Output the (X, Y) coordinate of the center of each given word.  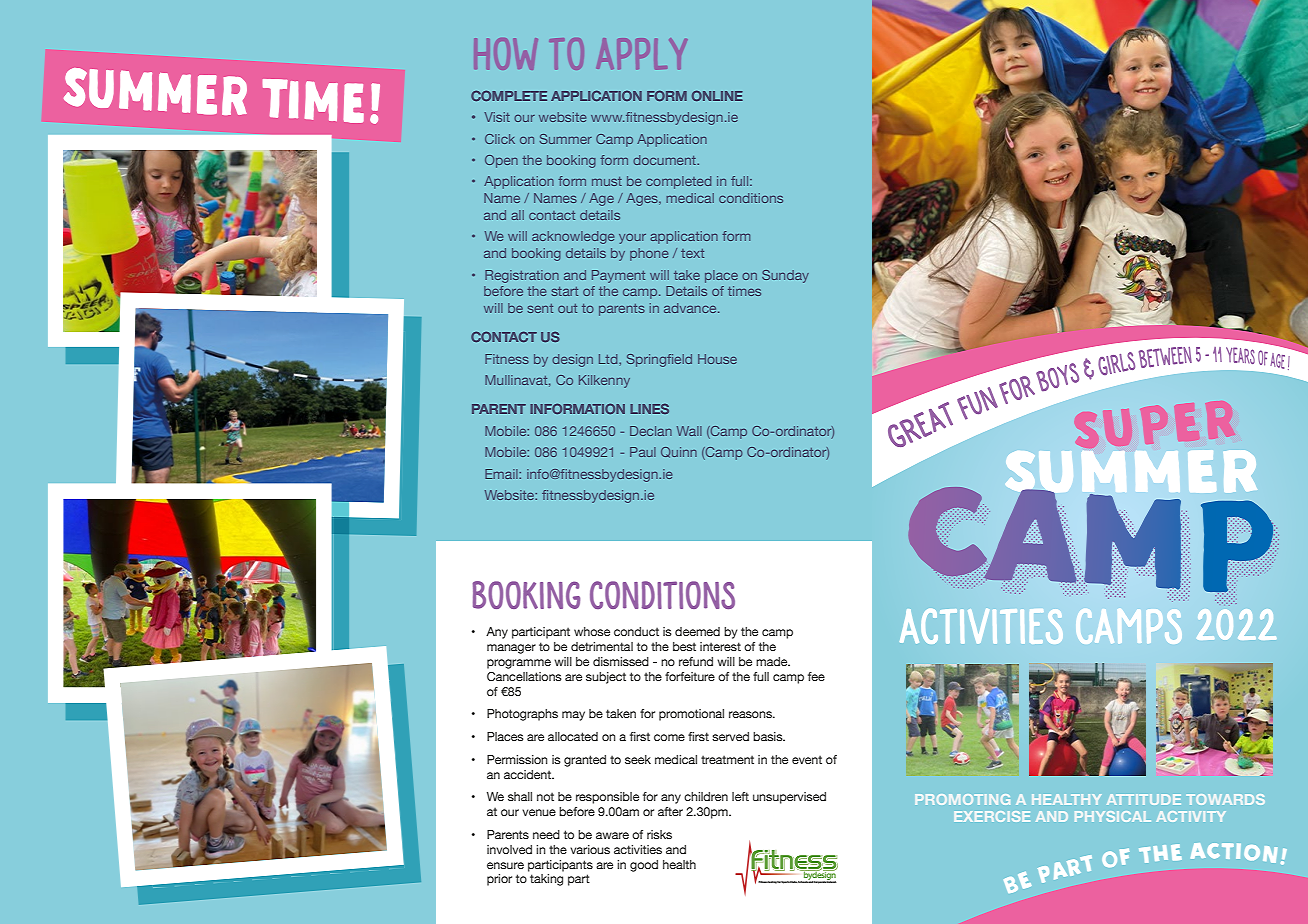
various (590, 849)
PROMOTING (962, 799)
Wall (689, 431)
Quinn (679, 452)
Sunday (785, 276)
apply (642, 54)
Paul (643, 452)
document (665, 160)
